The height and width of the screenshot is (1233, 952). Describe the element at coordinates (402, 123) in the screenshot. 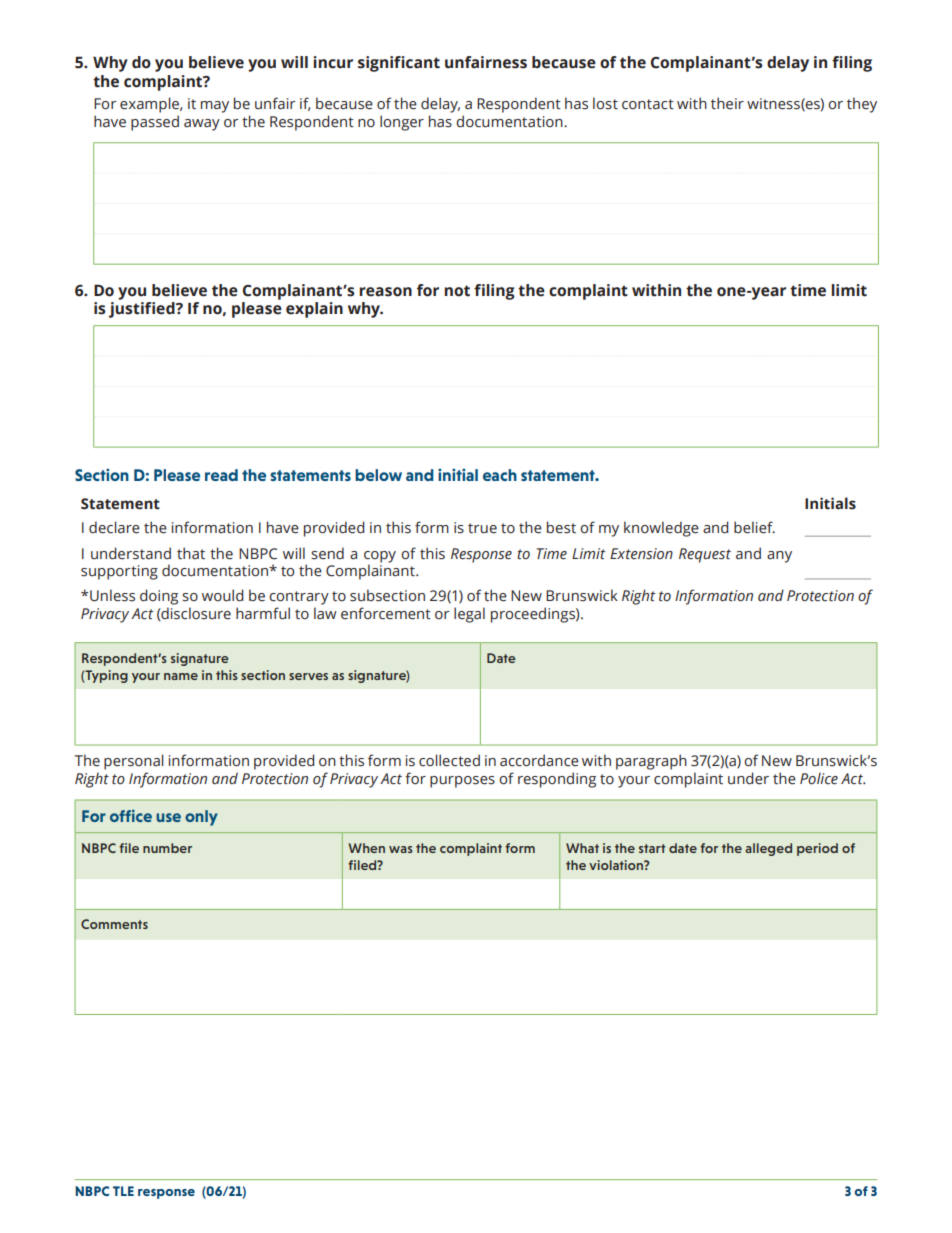

I see `longer` at that location.
